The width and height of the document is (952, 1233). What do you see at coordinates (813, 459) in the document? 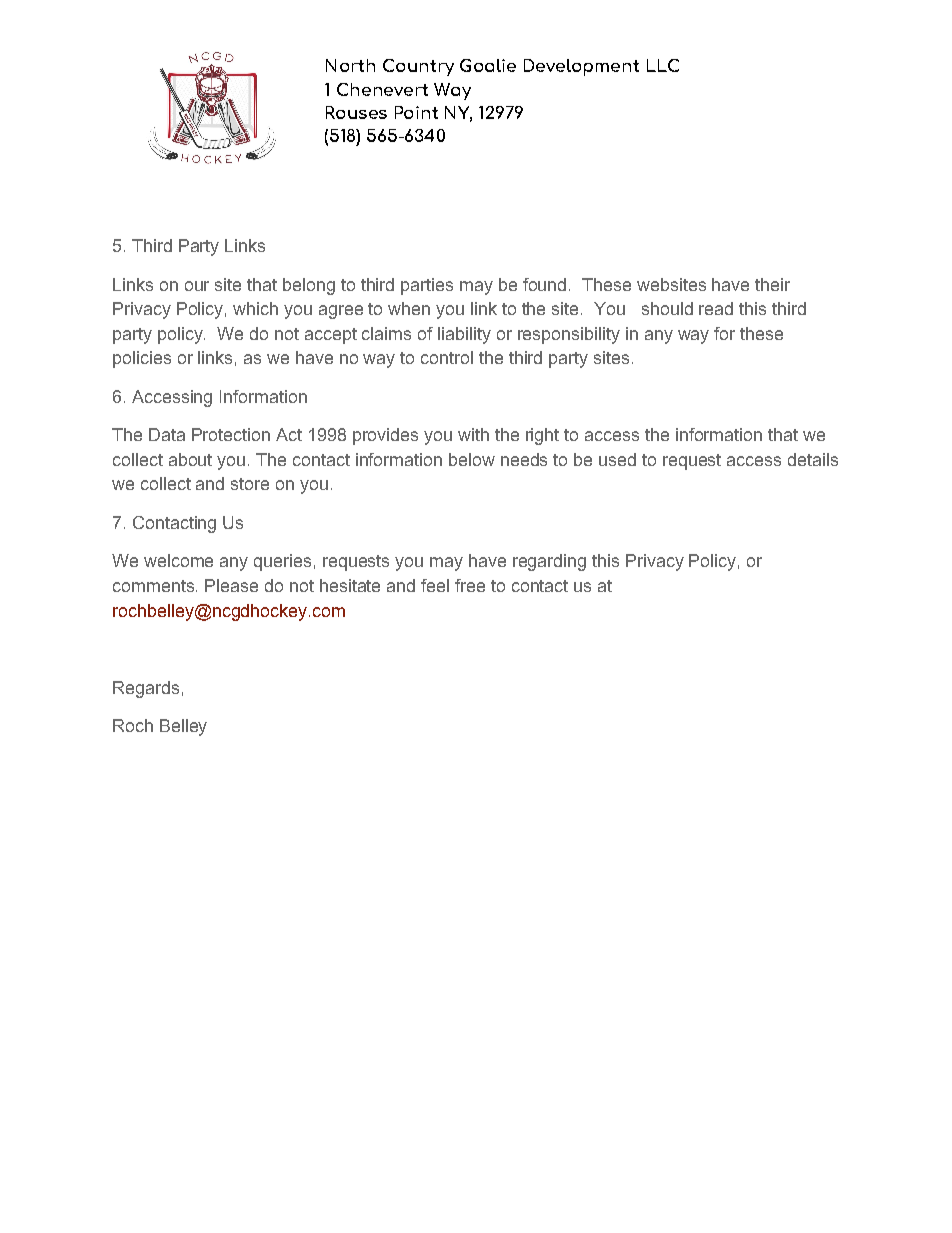
I see `details` at bounding box center [813, 459].
